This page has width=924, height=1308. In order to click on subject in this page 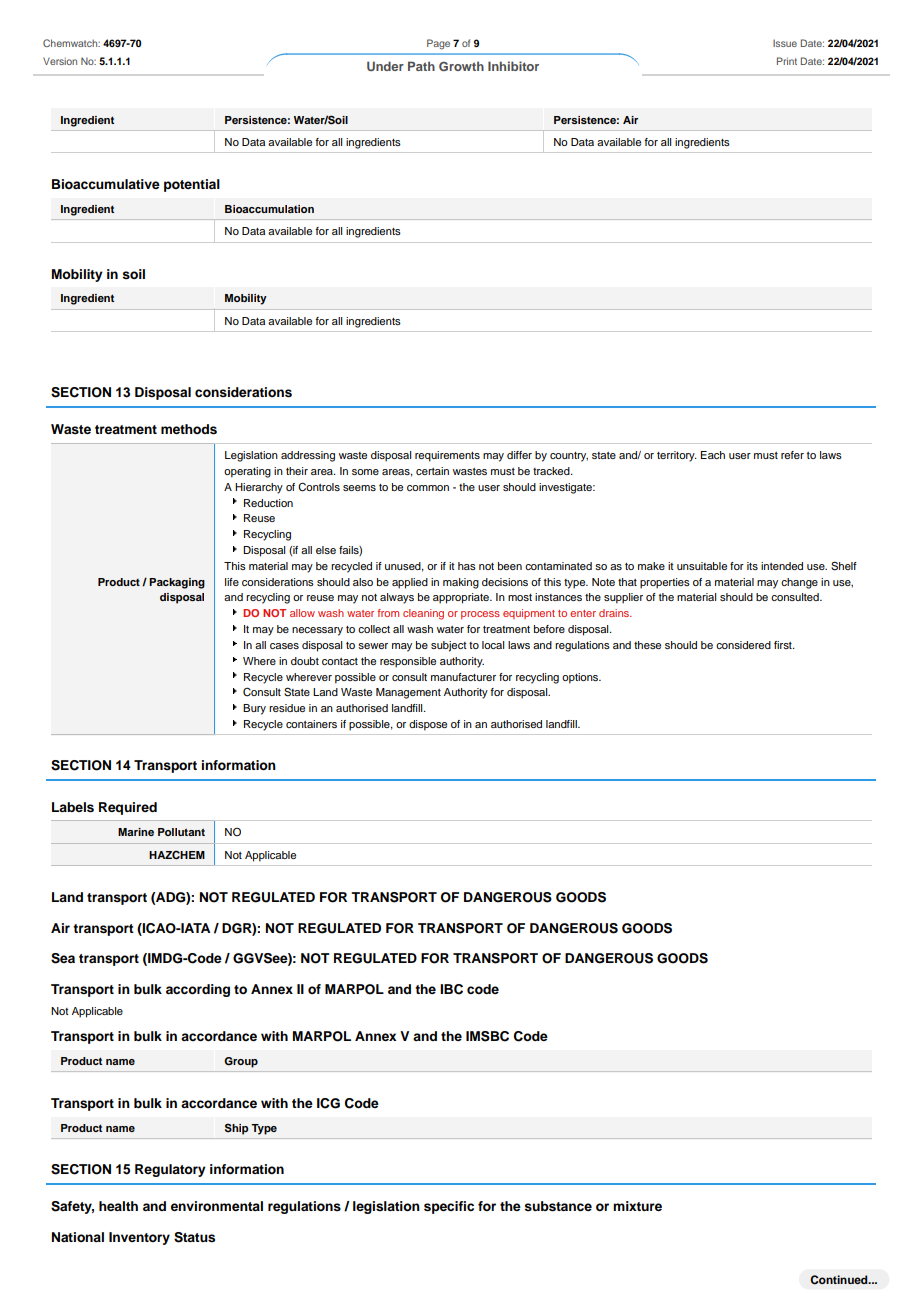, I will do `click(449, 646)`.
